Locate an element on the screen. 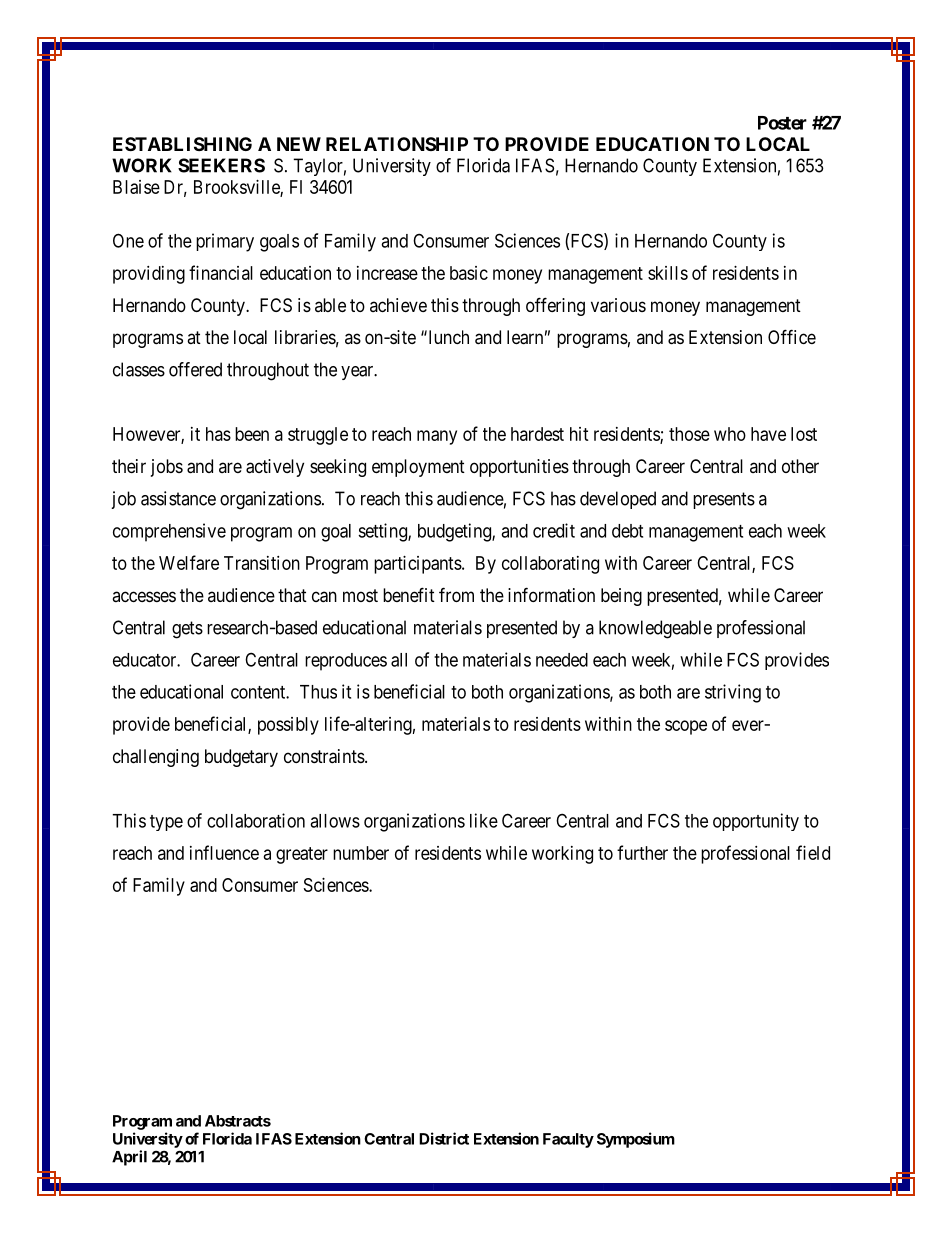 This screenshot has width=952, height=1233. SEEKERS is located at coordinates (221, 165).
